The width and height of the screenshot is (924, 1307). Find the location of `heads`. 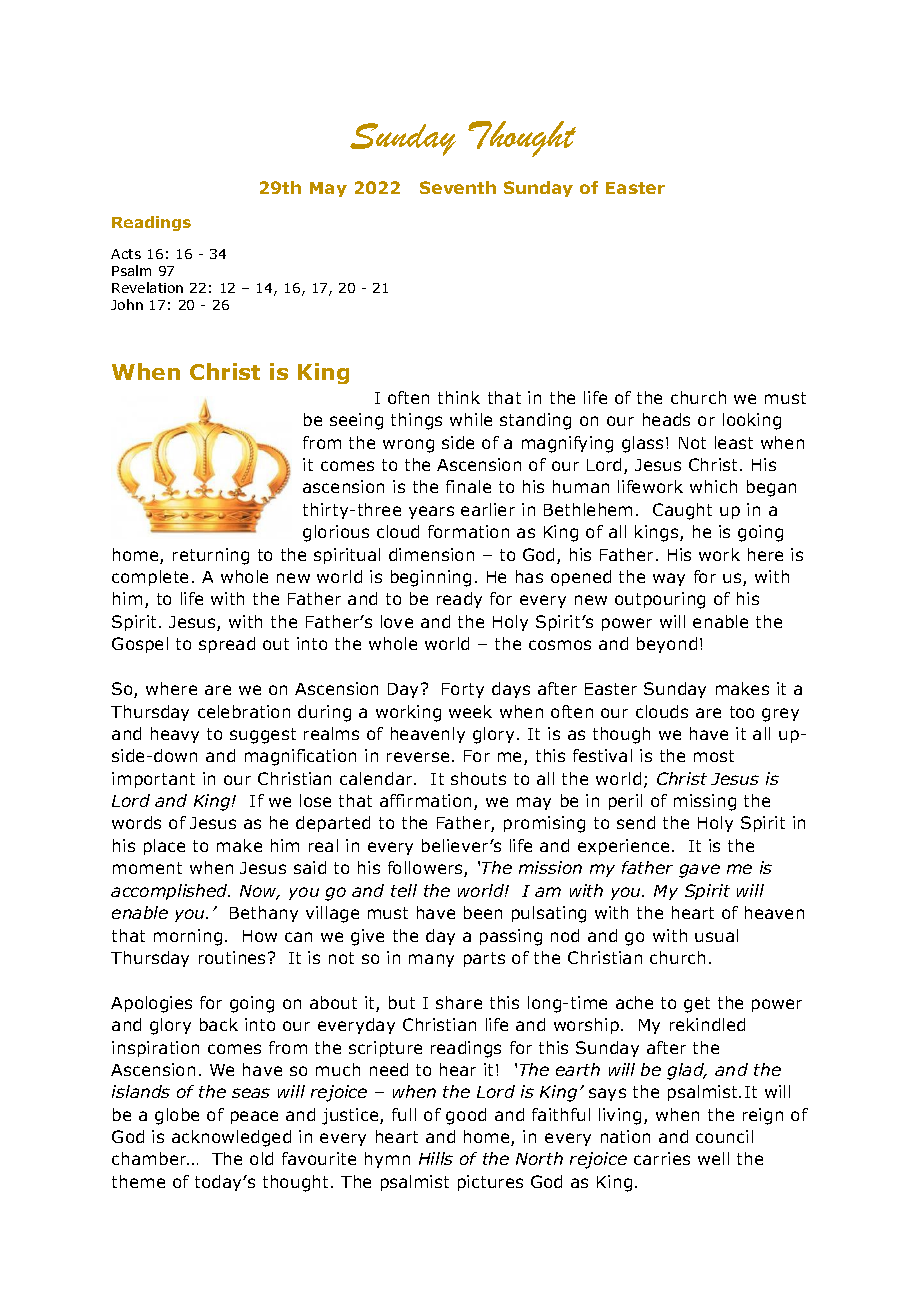

heads is located at coordinates (666, 419).
